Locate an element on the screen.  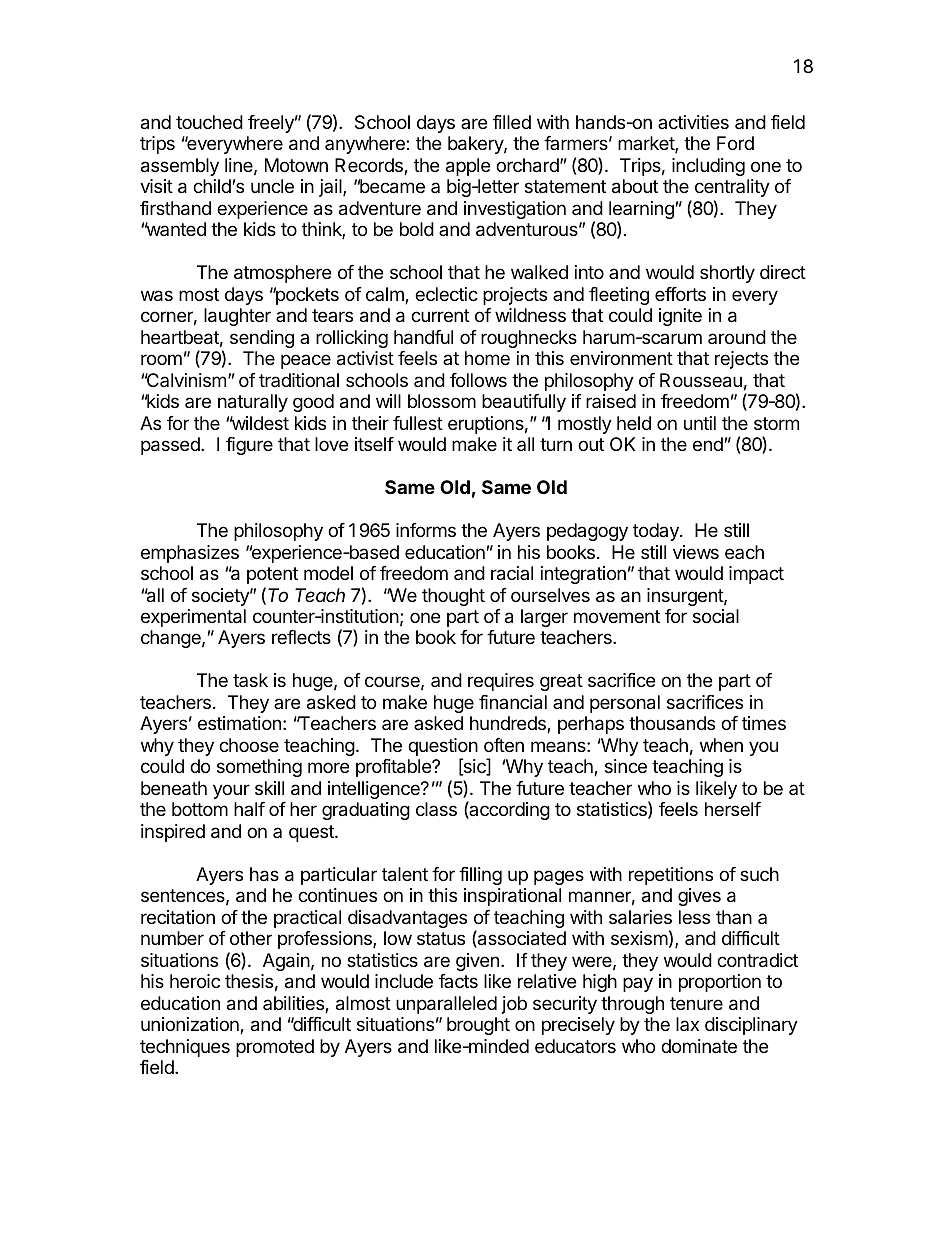
brought is located at coordinates (478, 1026).
